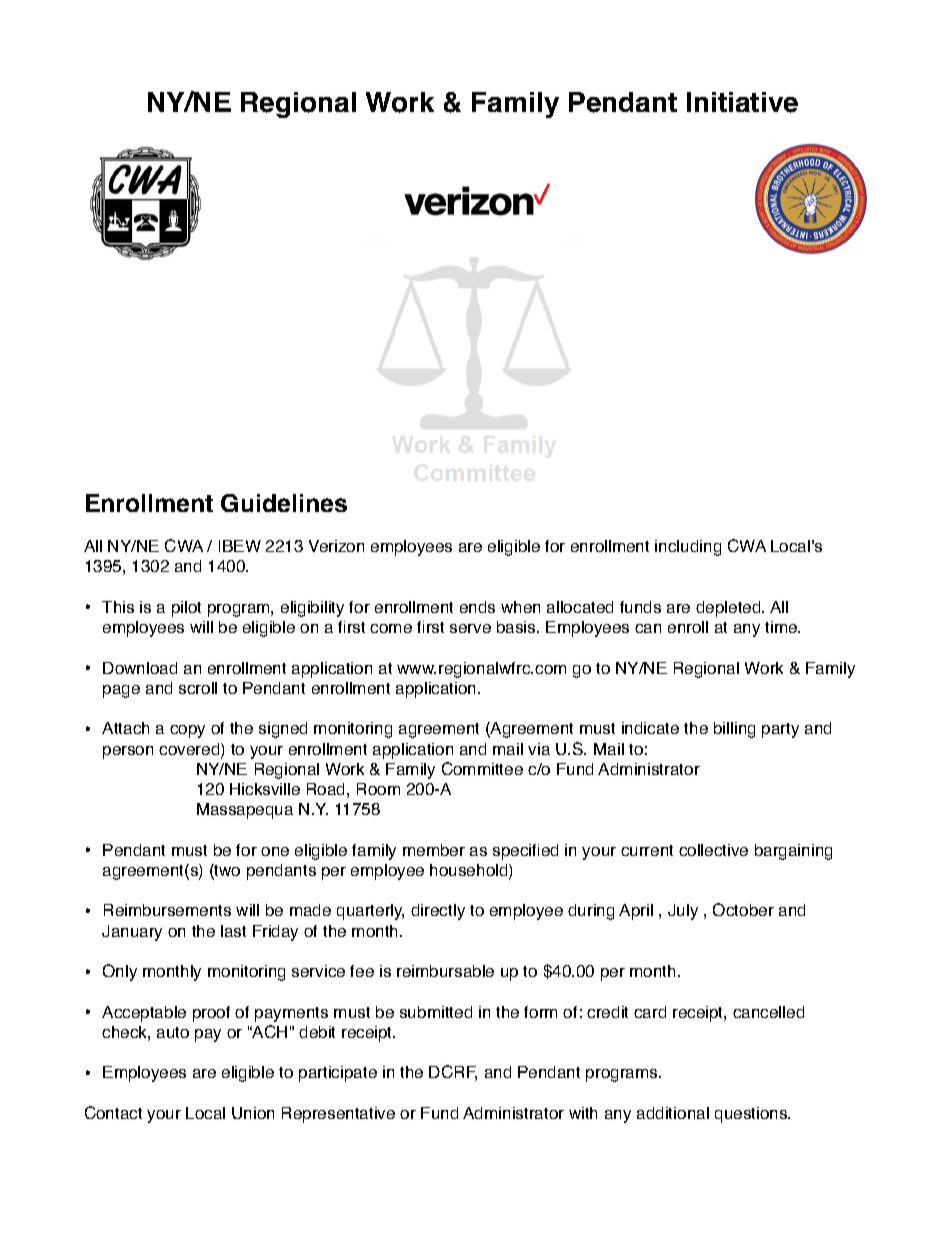 The height and width of the screenshot is (1233, 952). What do you see at coordinates (688, 548) in the screenshot?
I see `including` at bounding box center [688, 548].
